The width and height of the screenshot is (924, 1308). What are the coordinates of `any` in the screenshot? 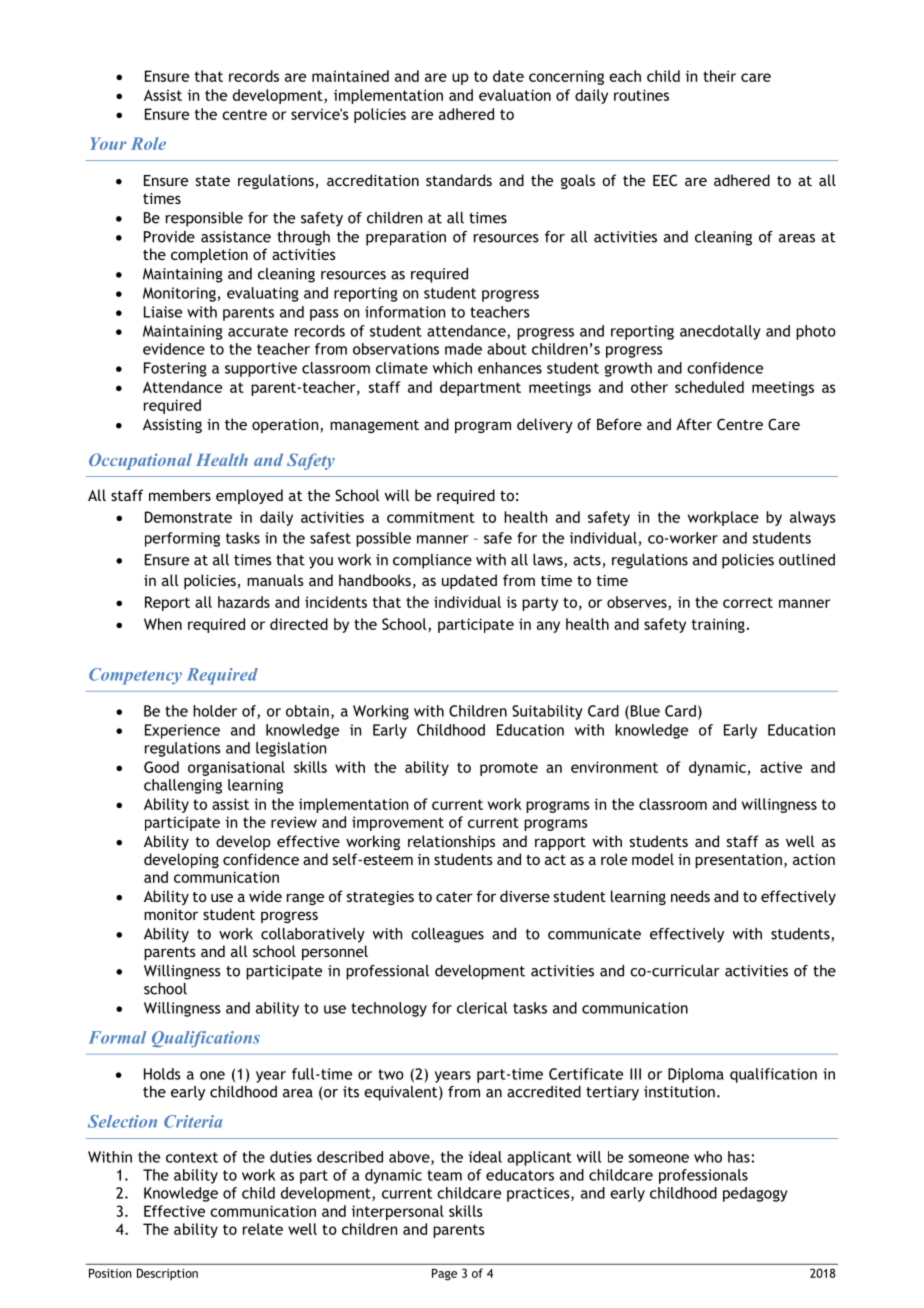 It's located at (548, 627).
